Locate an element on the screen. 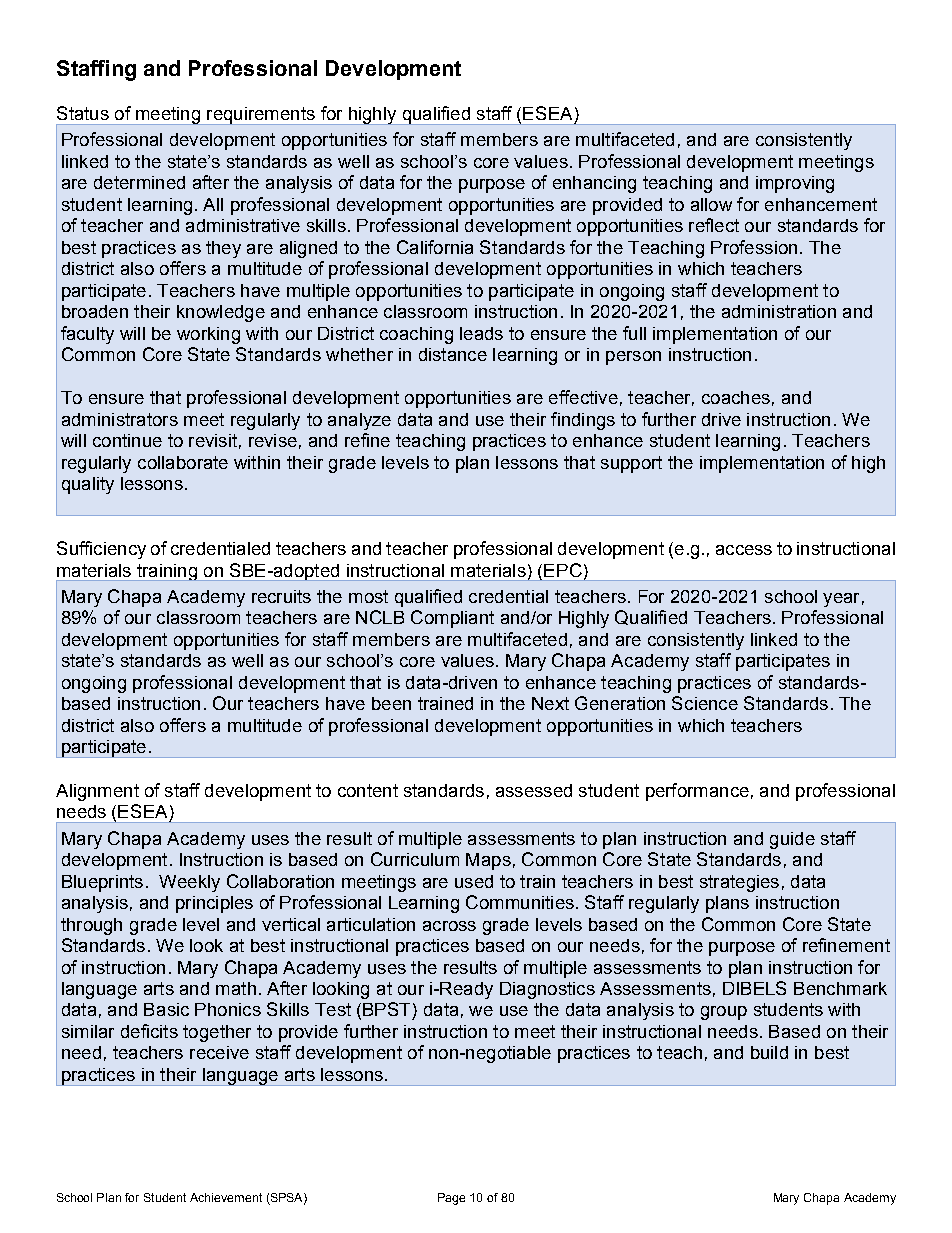  determined is located at coordinates (139, 182).
